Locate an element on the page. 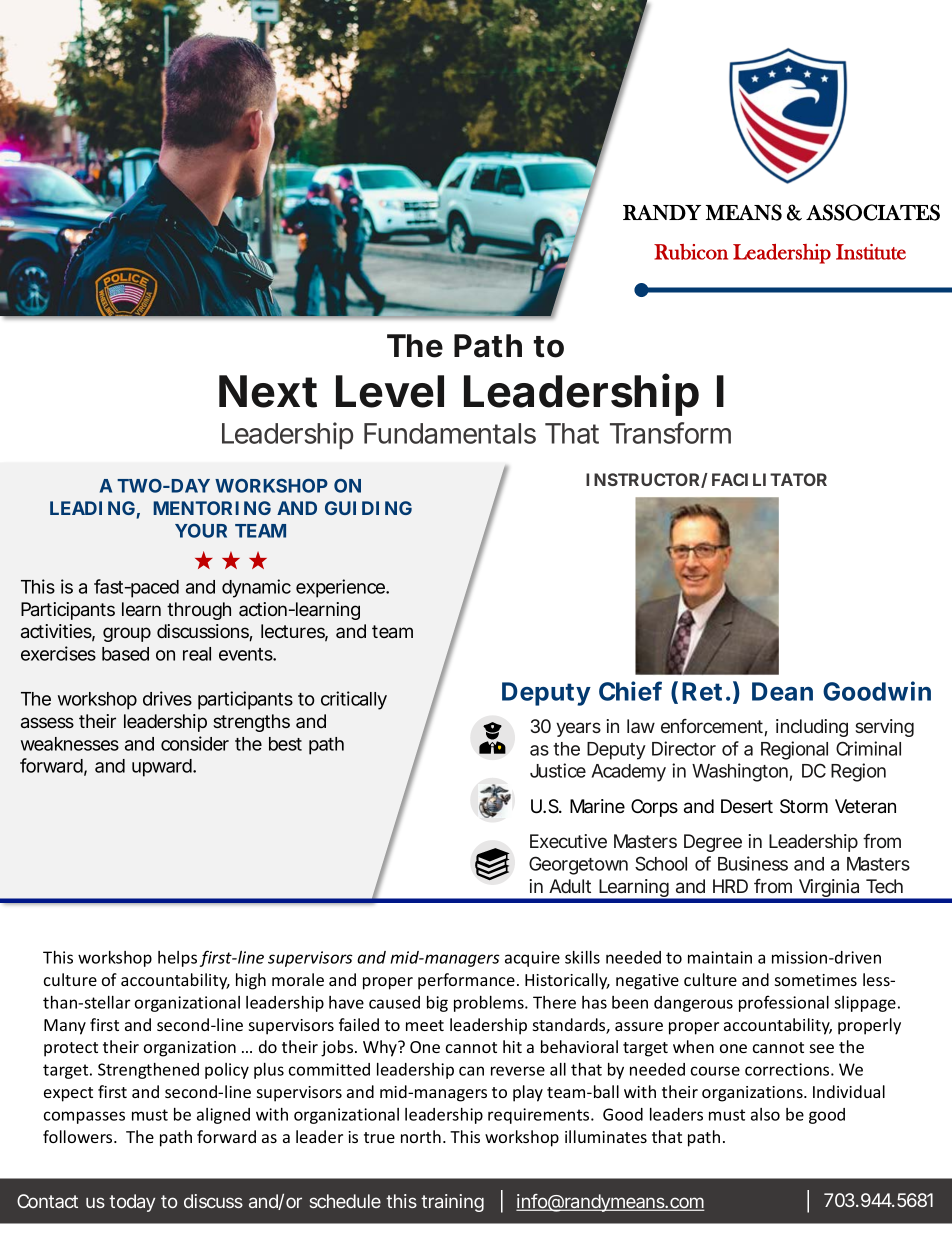 This image has height=1233, width=952. Dean is located at coordinates (782, 691).
